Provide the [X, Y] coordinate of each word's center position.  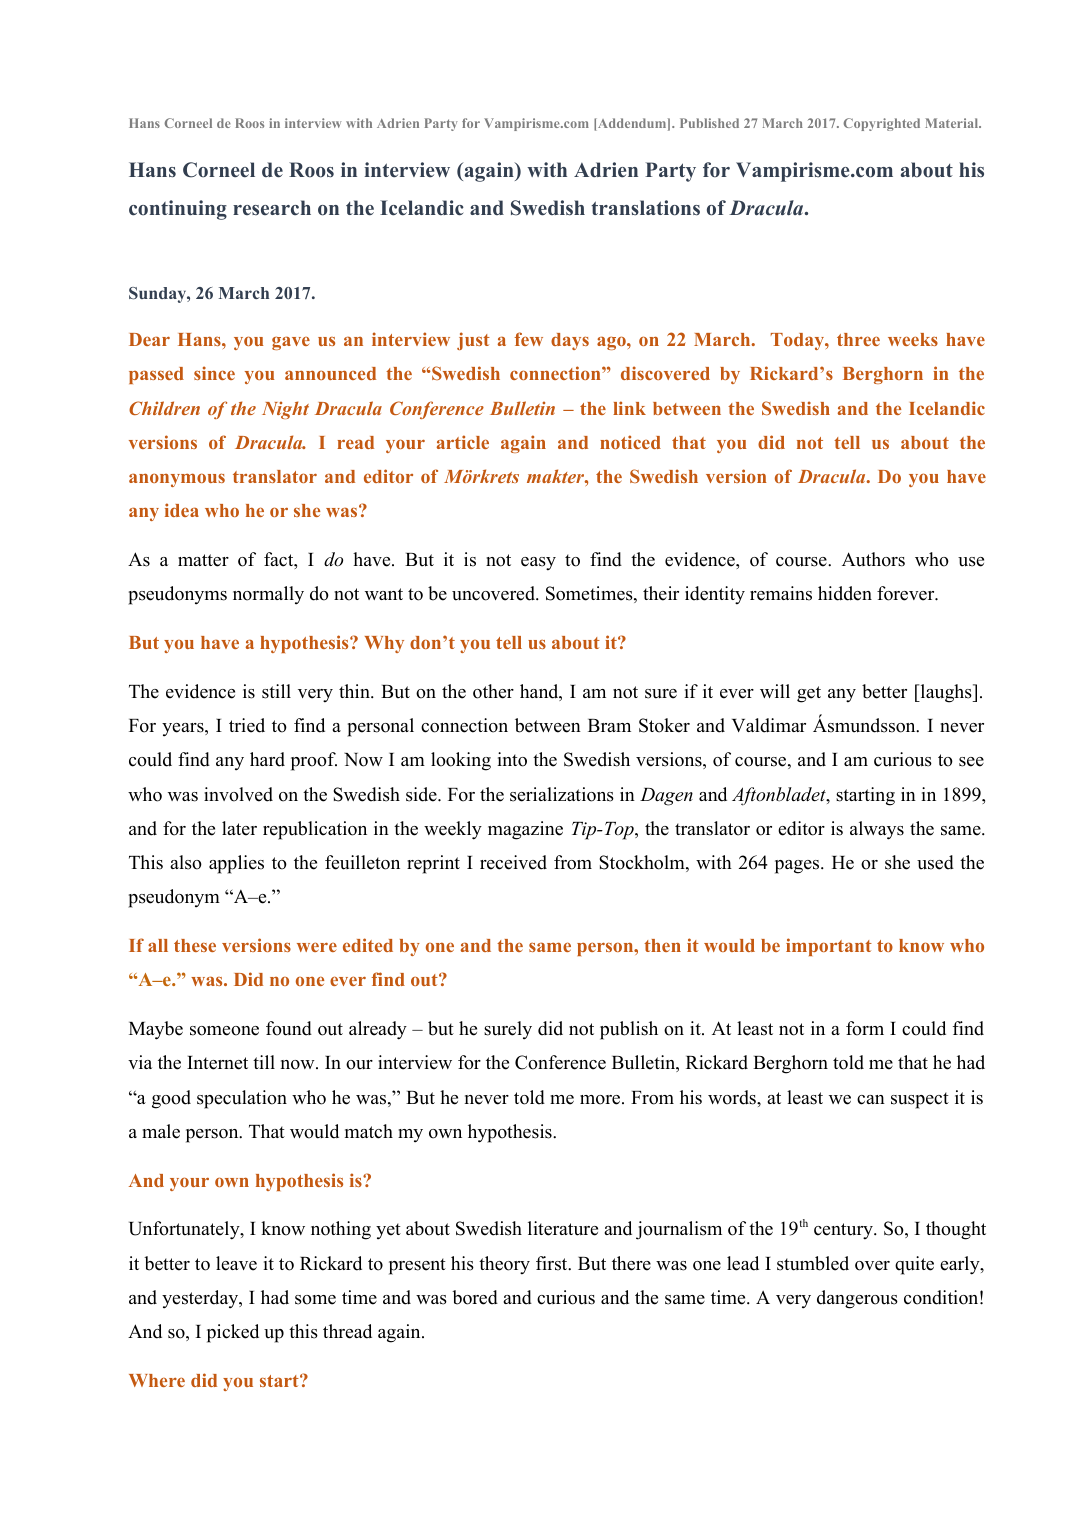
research [272, 207]
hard [267, 759]
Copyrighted [881, 124]
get [809, 694]
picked [233, 1333]
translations [645, 208]
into [512, 759]
